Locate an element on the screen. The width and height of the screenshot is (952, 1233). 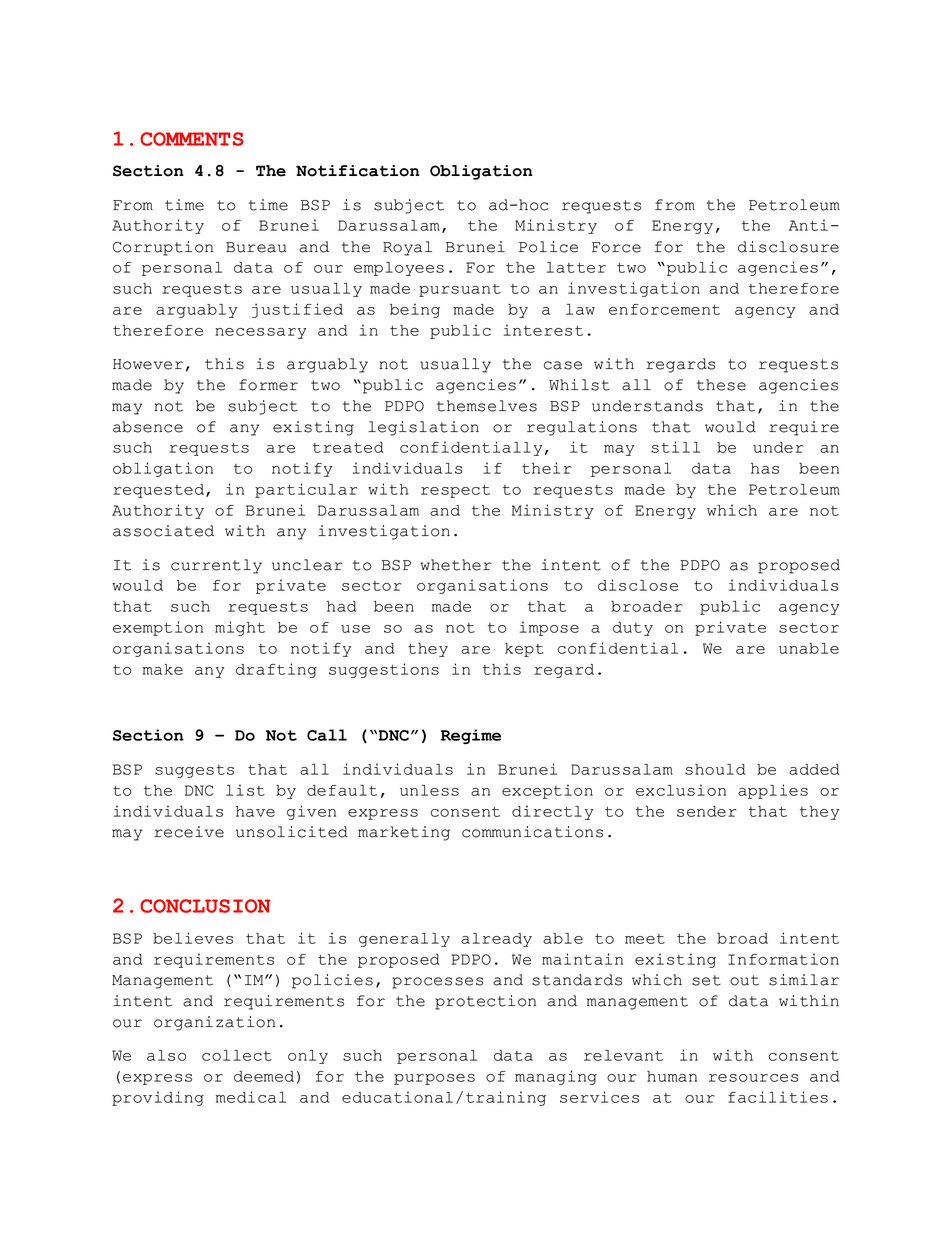
kept is located at coordinates (524, 650).
